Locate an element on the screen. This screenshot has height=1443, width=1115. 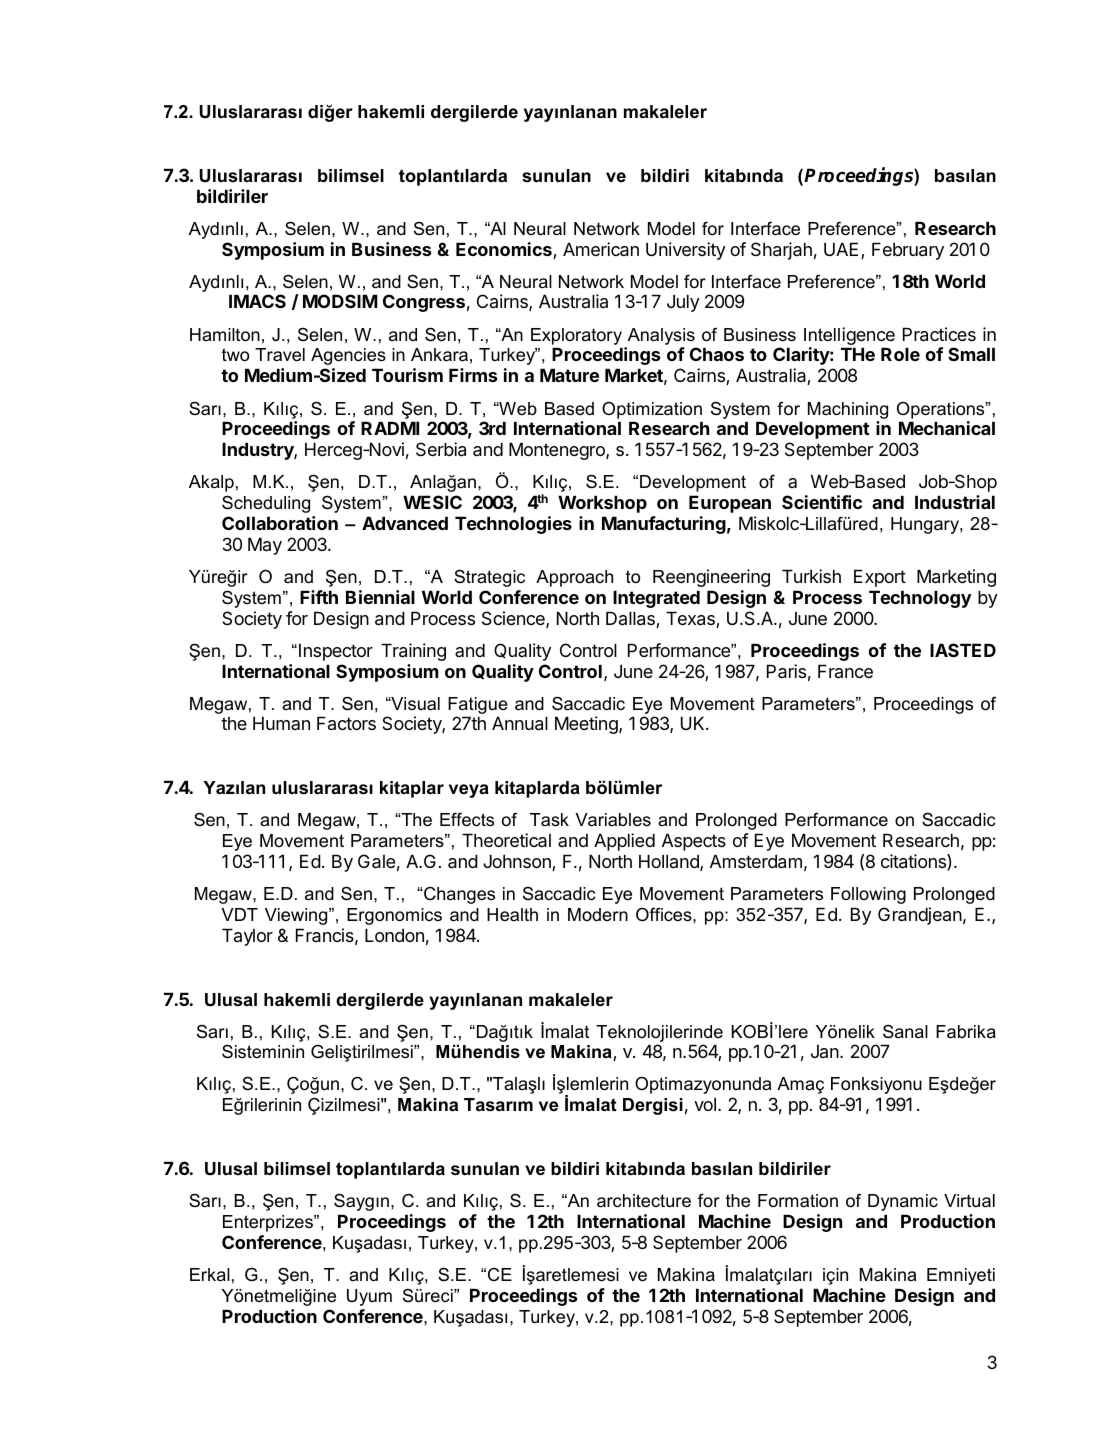
architecture is located at coordinates (644, 1201).
